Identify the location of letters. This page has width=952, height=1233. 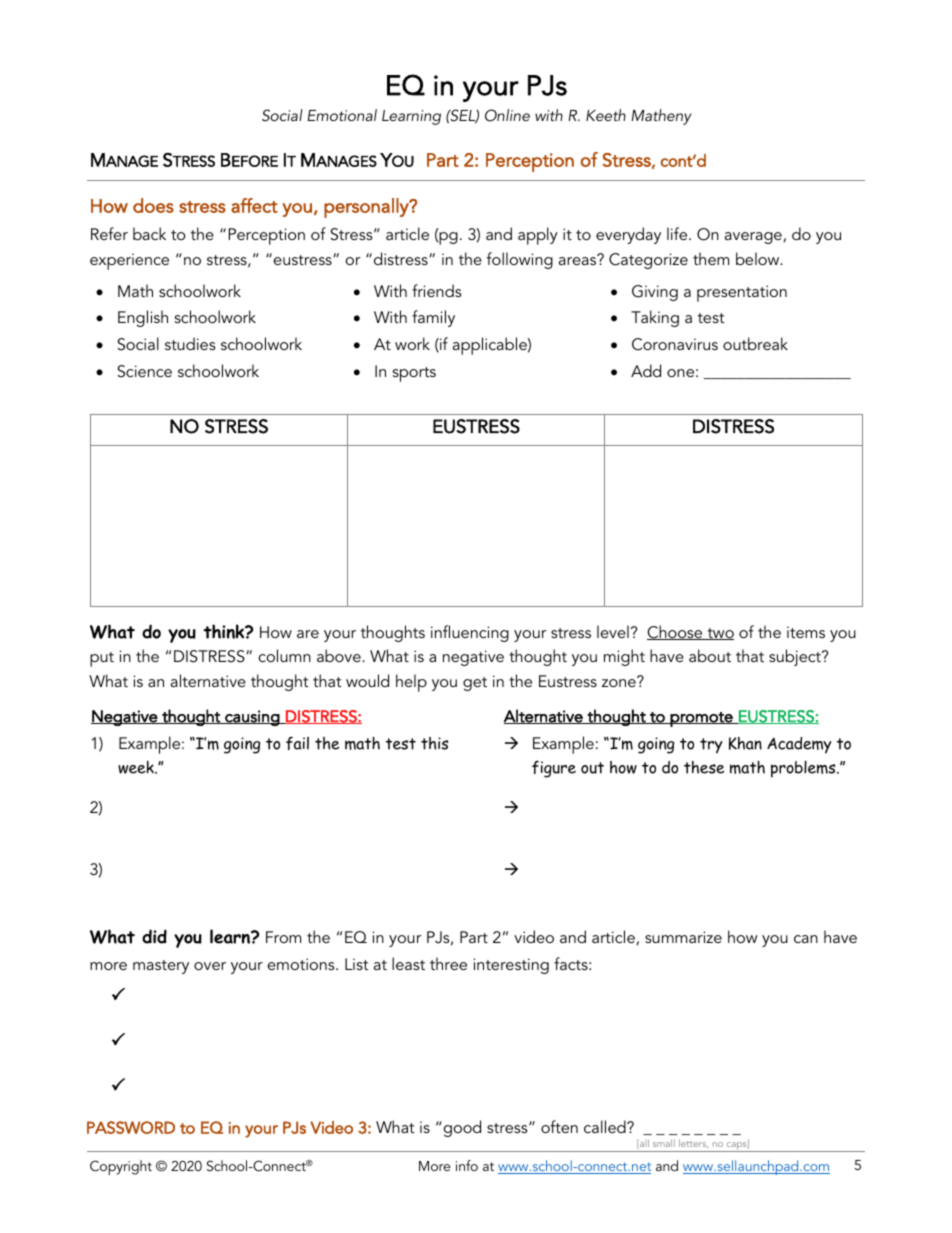
(693, 1143).
